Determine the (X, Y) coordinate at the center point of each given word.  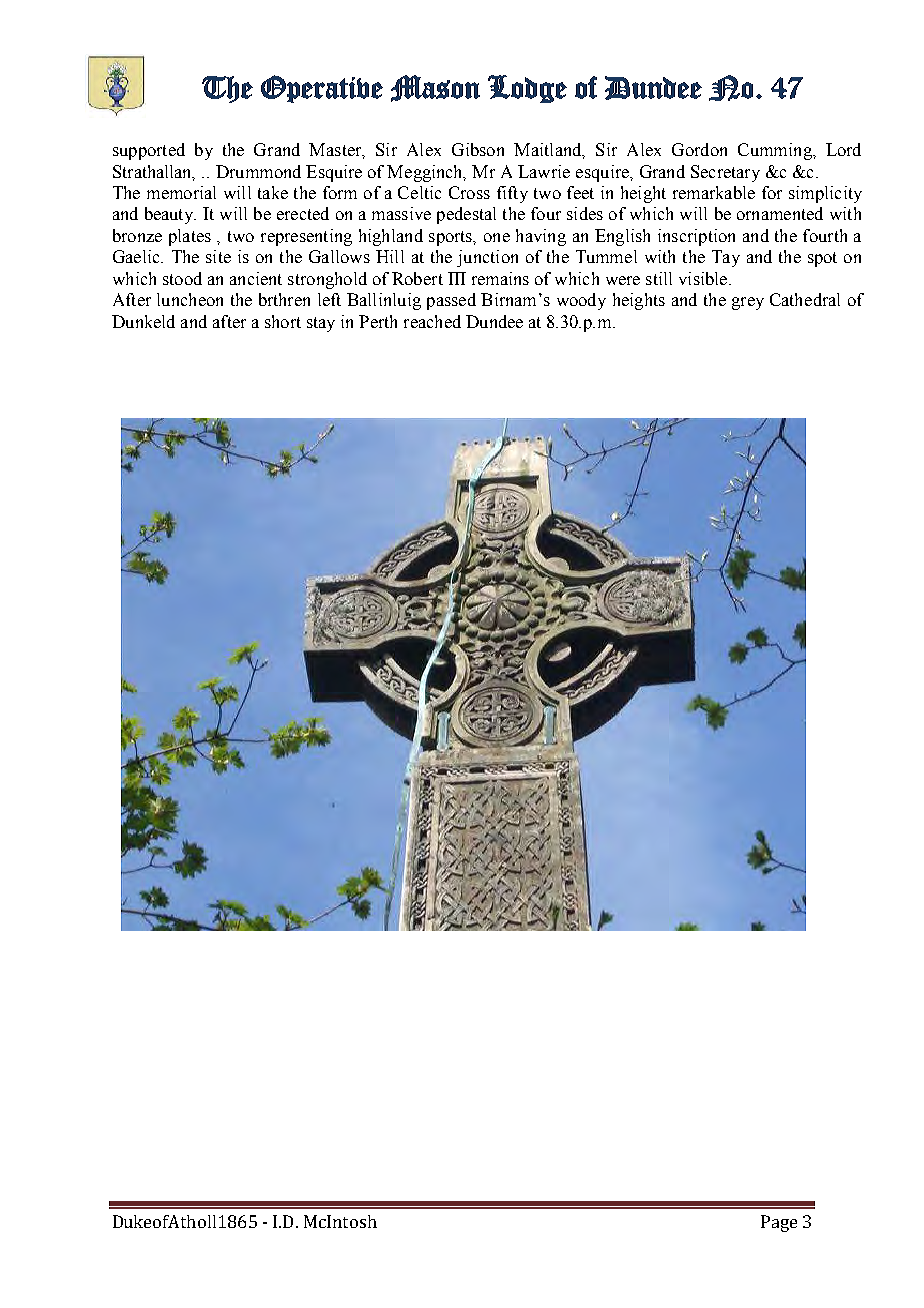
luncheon (190, 299)
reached (432, 321)
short (283, 321)
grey (748, 303)
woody (581, 301)
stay (321, 324)
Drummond (258, 171)
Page (779, 1223)
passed (451, 301)
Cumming (776, 151)
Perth (378, 321)
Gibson (478, 149)
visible (704, 278)
